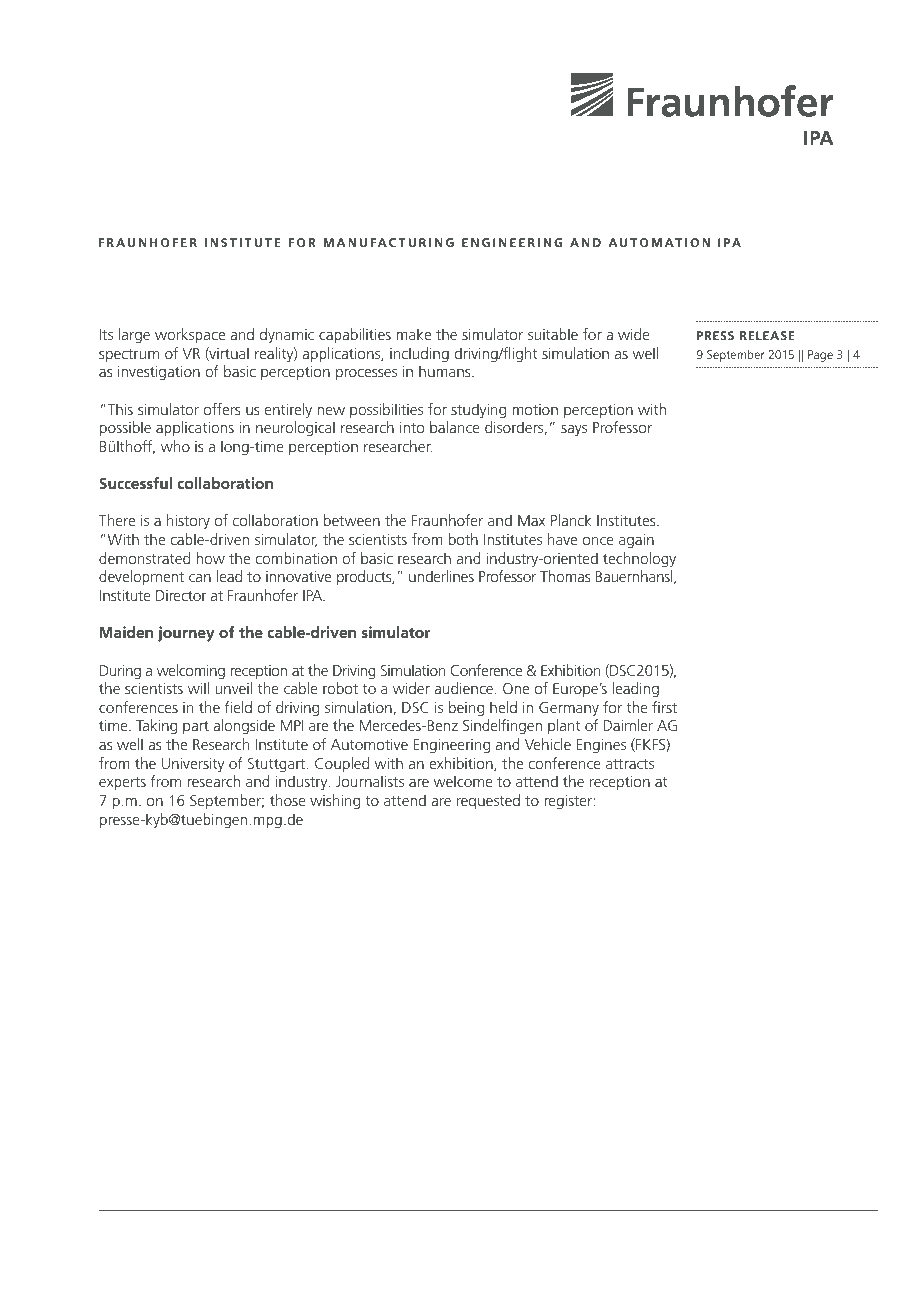 Image resolution: width=924 pixels, height=1308 pixels. I want to click on who, so click(175, 446).
